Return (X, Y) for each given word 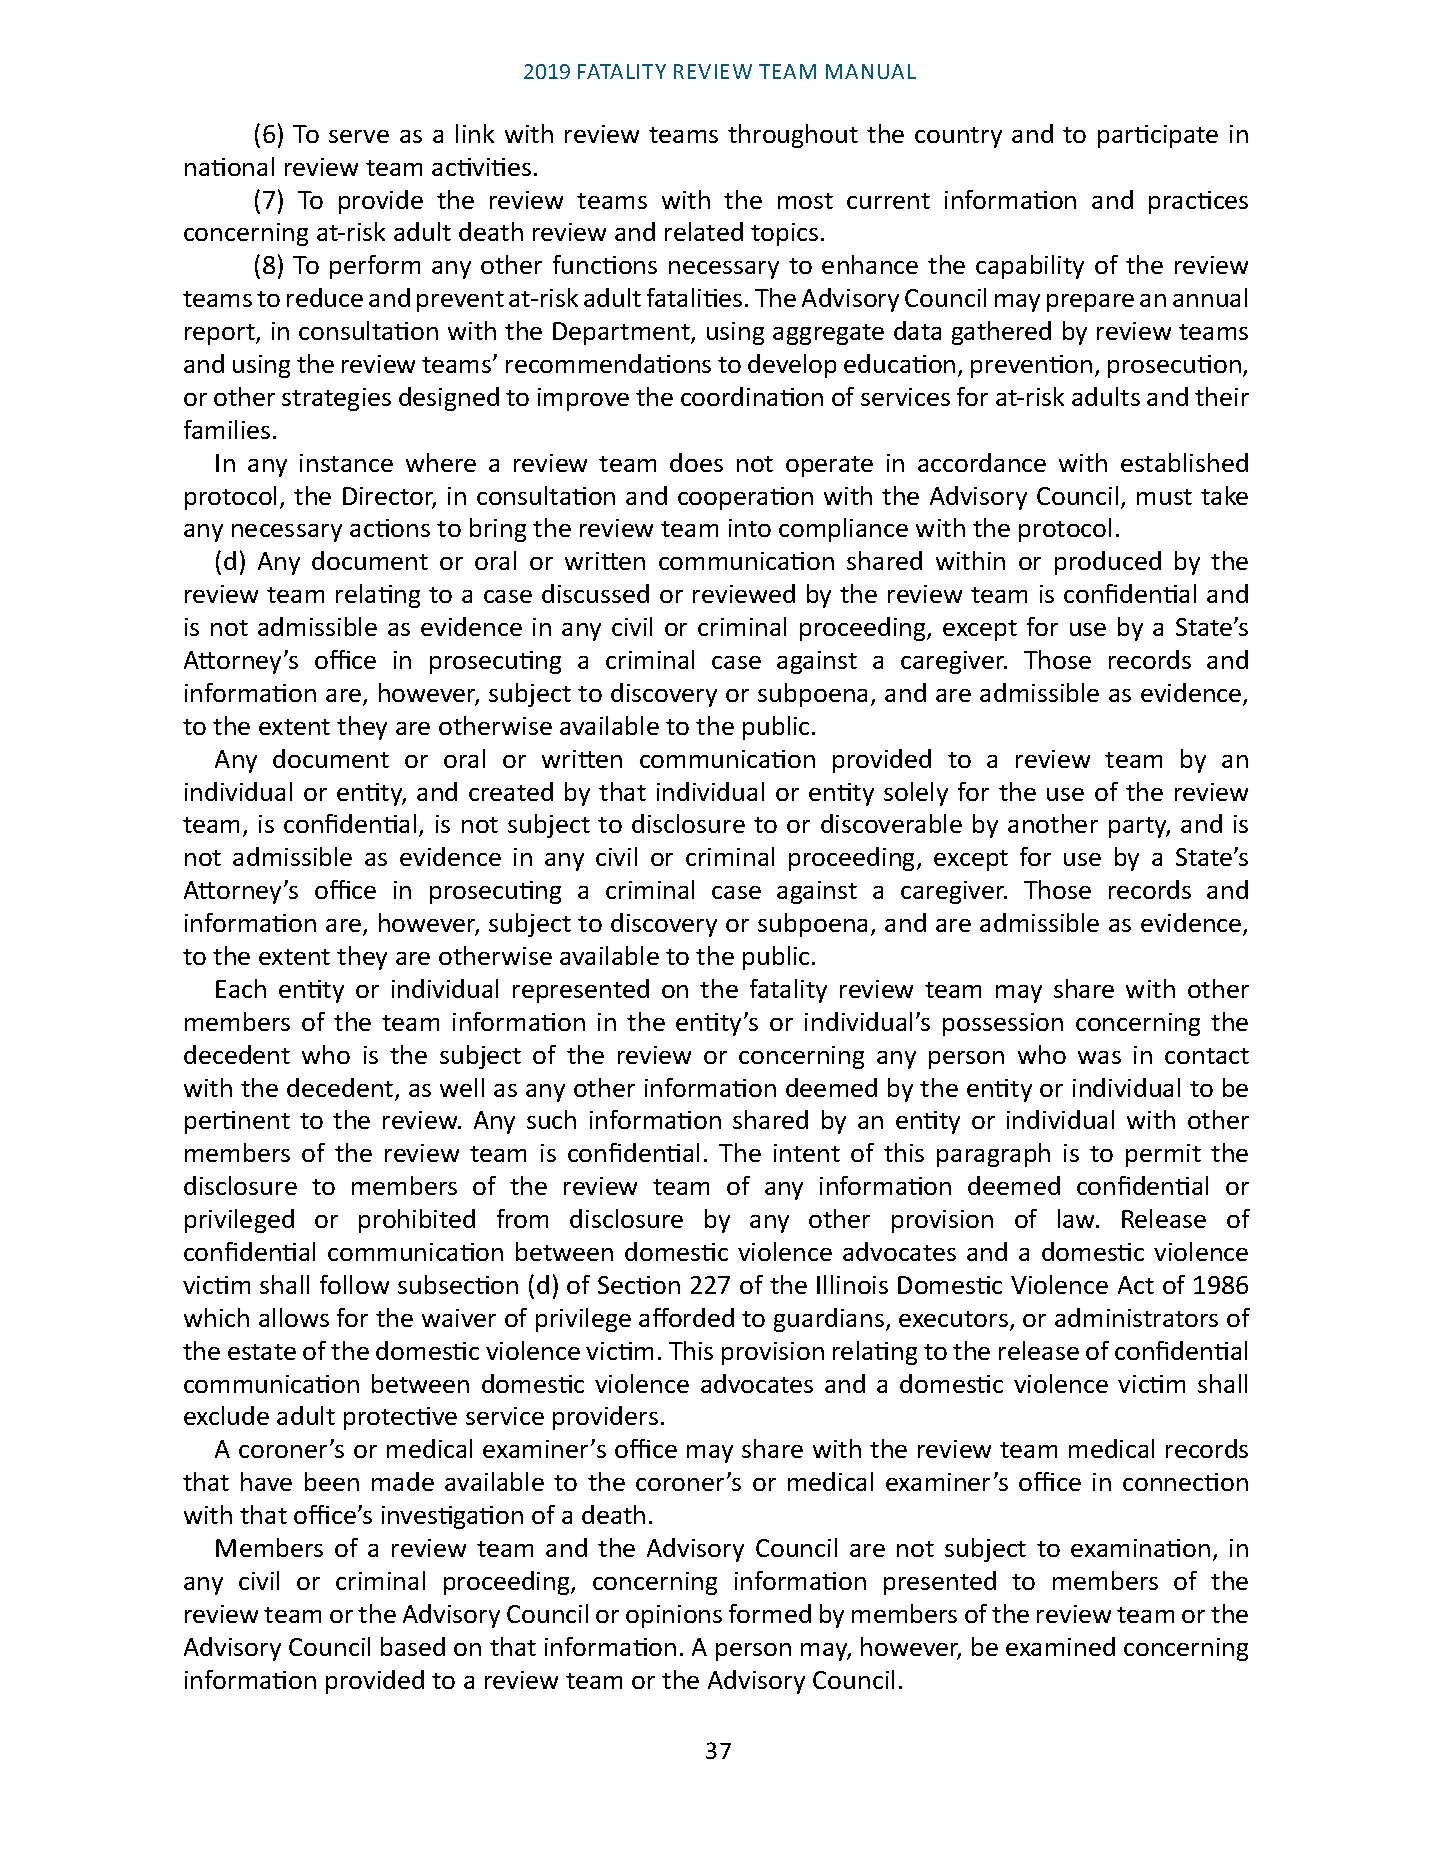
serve (359, 136)
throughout (793, 136)
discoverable (891, 823)
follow (354, 1284)
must (1164, 497)
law (1078, 1218)
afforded (686, 1317)
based (413, 1646)
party (1139, 827)
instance (346, 463)
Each (241, 988)
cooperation (745, 498)
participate (1158, 136)
